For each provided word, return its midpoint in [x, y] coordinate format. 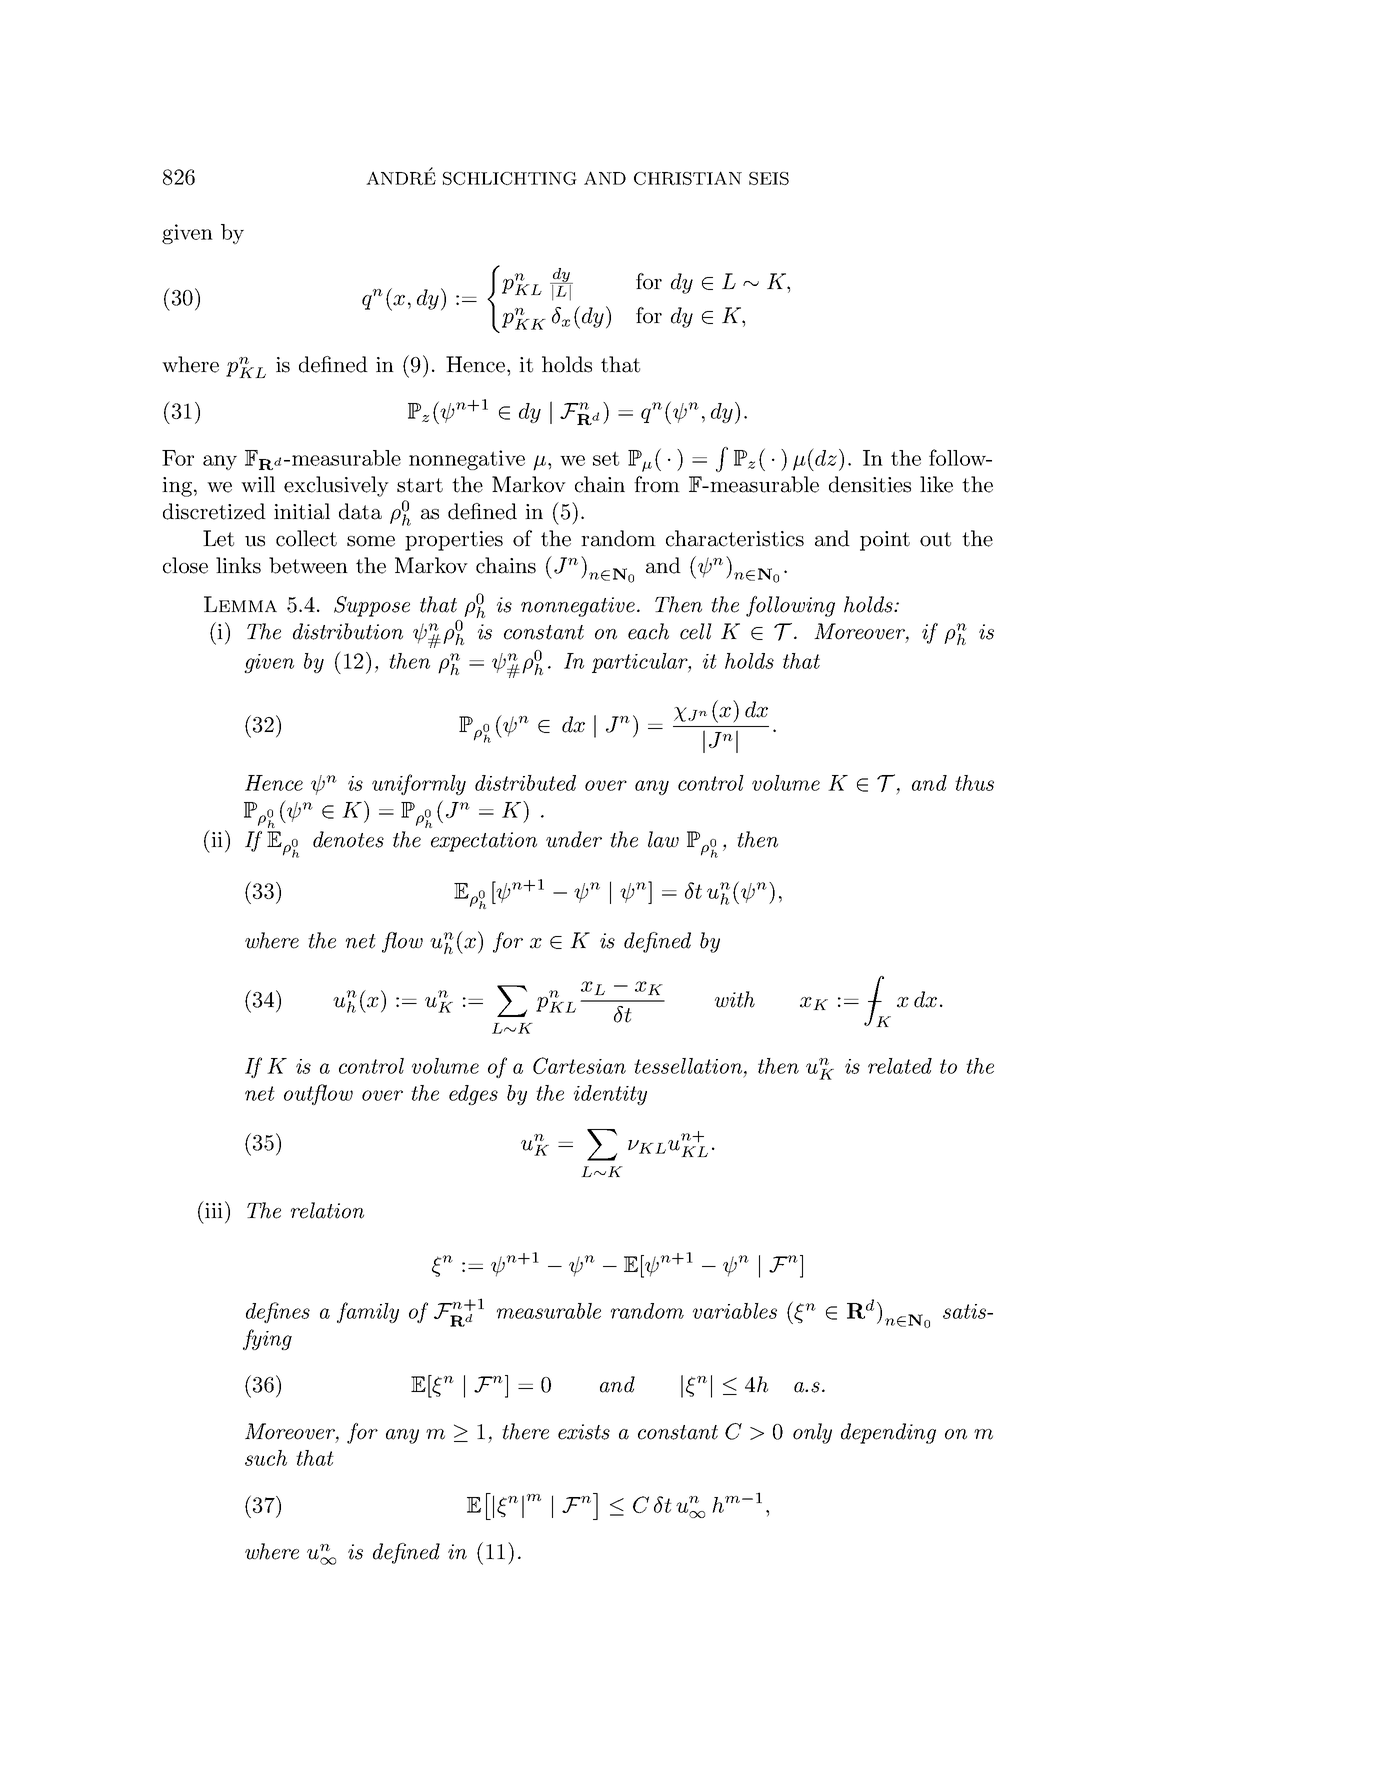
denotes [348, 839]
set [606, 458]
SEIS [769, 178]
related [900, 1066]
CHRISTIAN [688, 178]
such [266, 1458]
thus [974, 783]
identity [610, 1095]
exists [584, 1432]
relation [327, 1210]
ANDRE [401, 177]
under [574, 839]
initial [302, 511]
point [885, 541]
